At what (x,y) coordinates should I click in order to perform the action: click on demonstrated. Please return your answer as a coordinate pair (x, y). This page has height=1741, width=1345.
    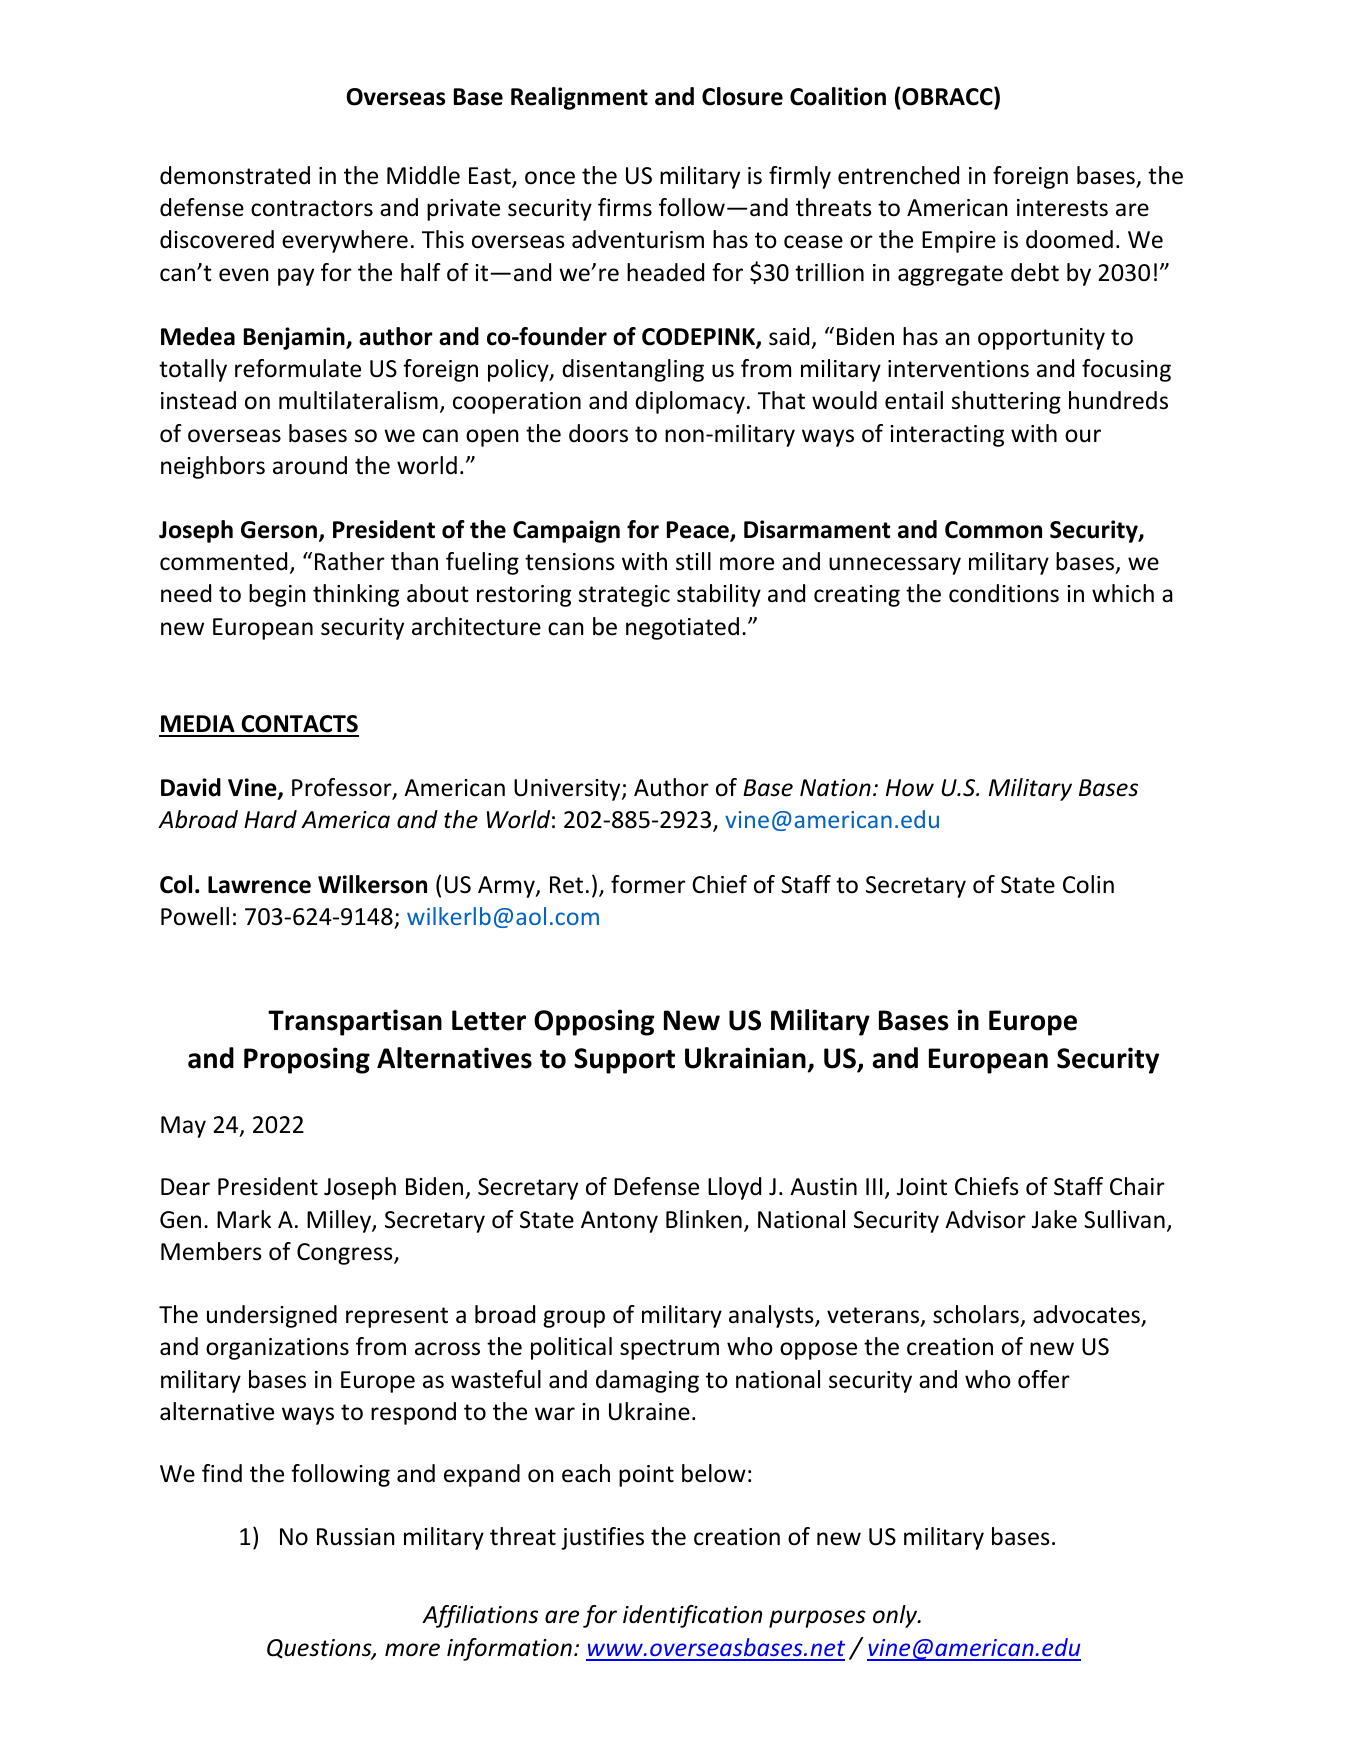
    Looking at the image, I should click on (235, 175).
